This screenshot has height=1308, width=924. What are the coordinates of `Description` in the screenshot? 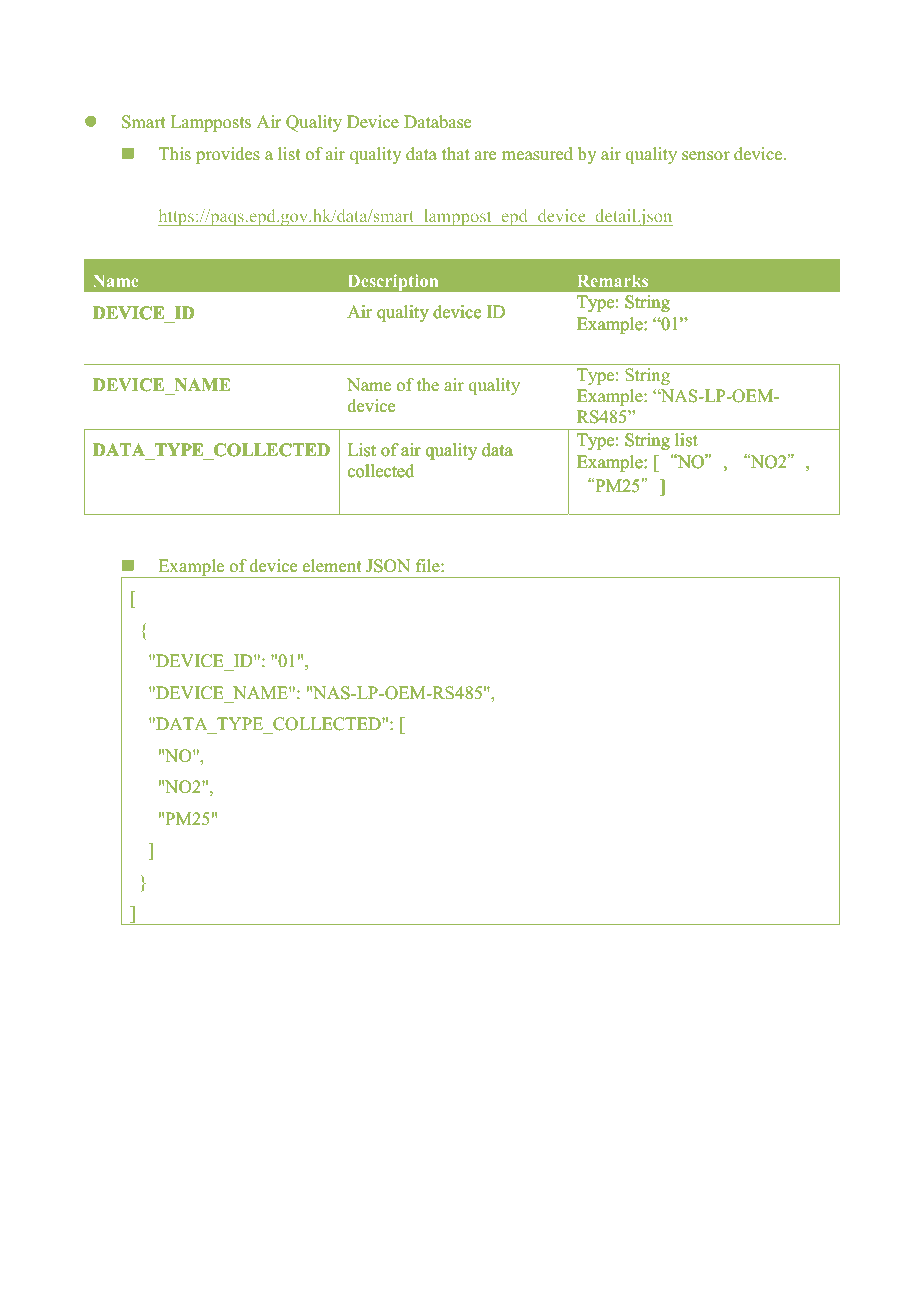 It's located at (393, 283).
